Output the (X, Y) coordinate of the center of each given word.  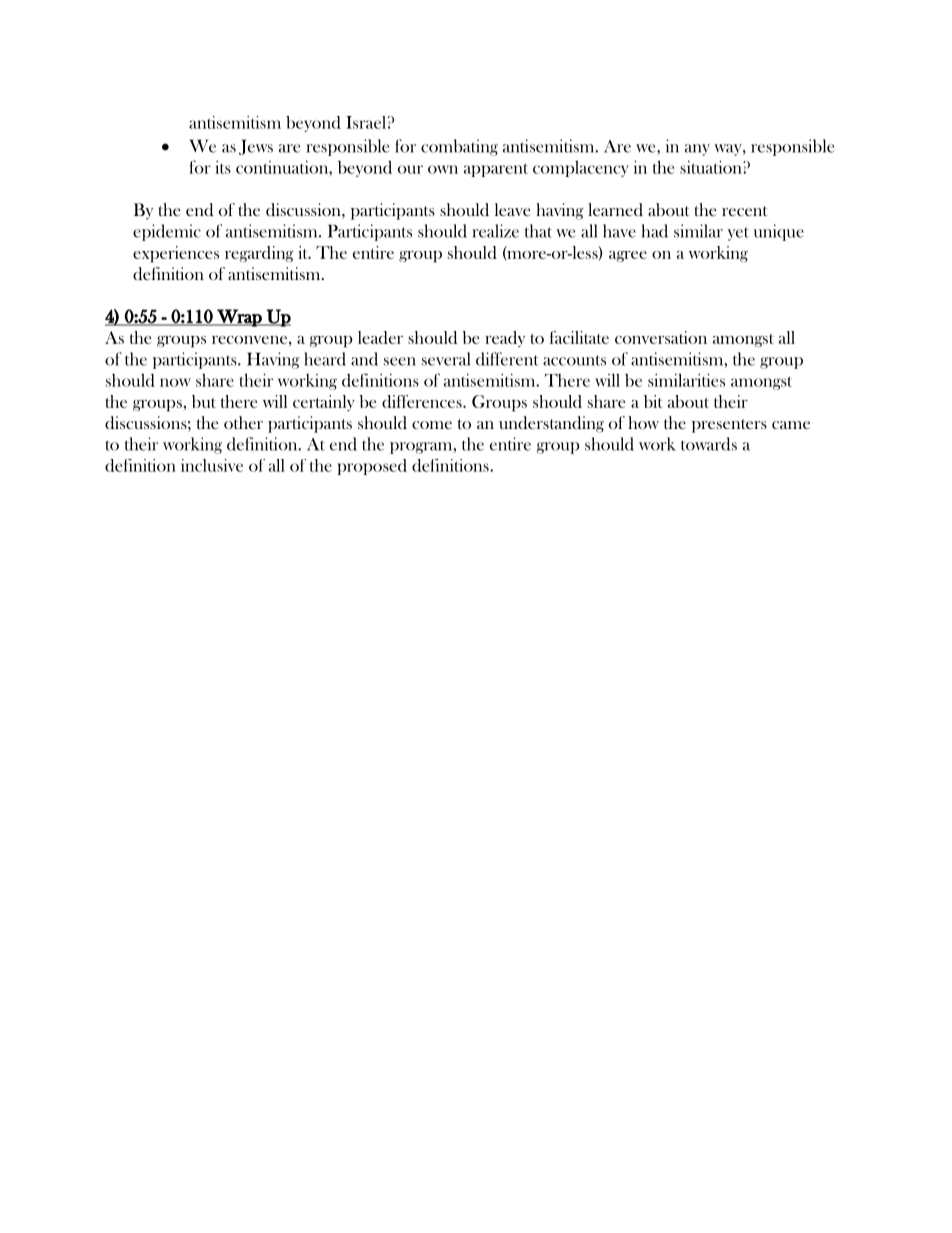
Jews (256, 147)
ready (505, 339)
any (697, 150)
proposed (372, 467)
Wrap (239, 318)
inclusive (212, 465)
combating (459, 147)
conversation (661, 337)
